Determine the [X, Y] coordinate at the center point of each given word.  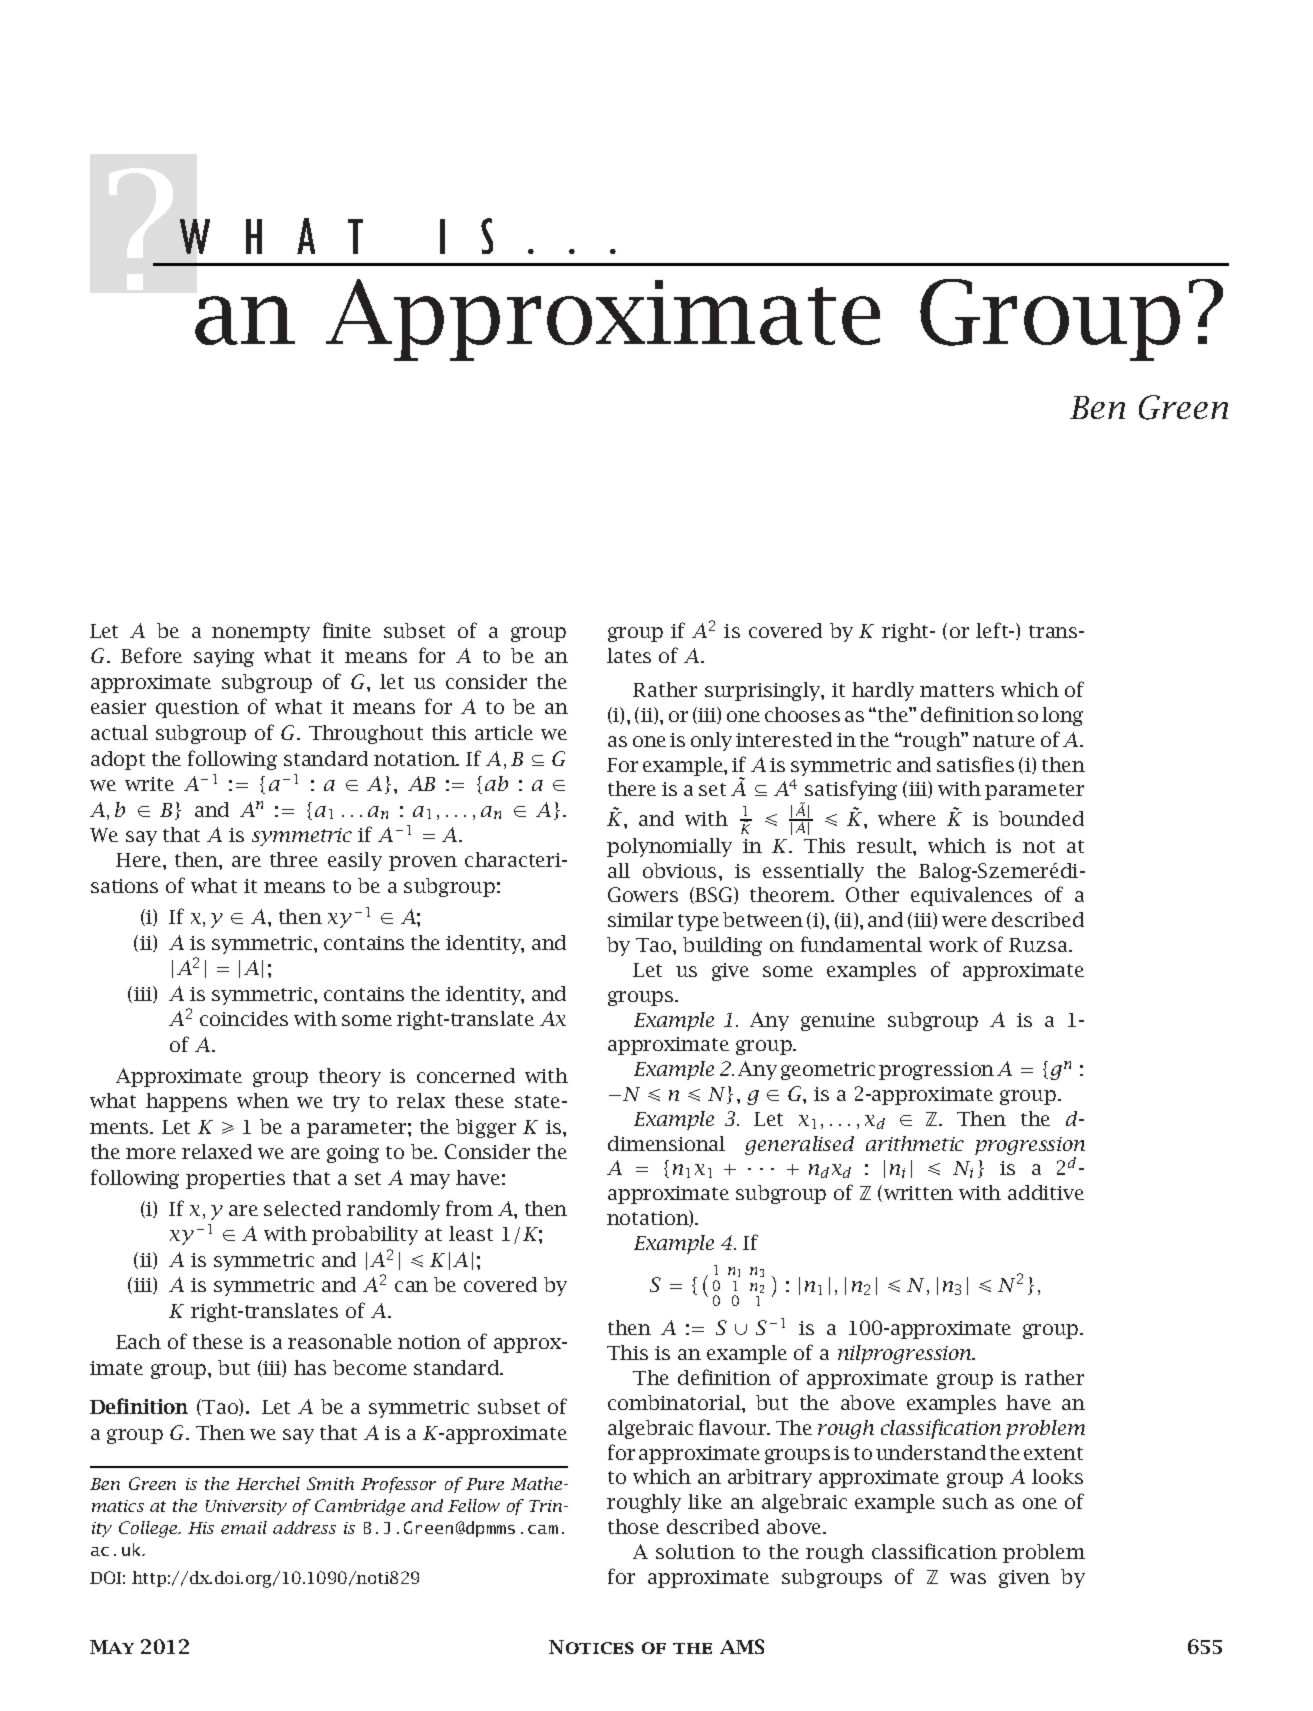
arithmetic [915, 1143]
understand [931, 1452]
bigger [486, 1128]
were [964, 921]
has [310, 1367]
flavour [734, 1427]
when [263, 1100]
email [244, 1527]
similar [640, 919]
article [504, 732]
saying [224, 658]
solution [695, 1551]
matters [957, 690]
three [294, 859]
